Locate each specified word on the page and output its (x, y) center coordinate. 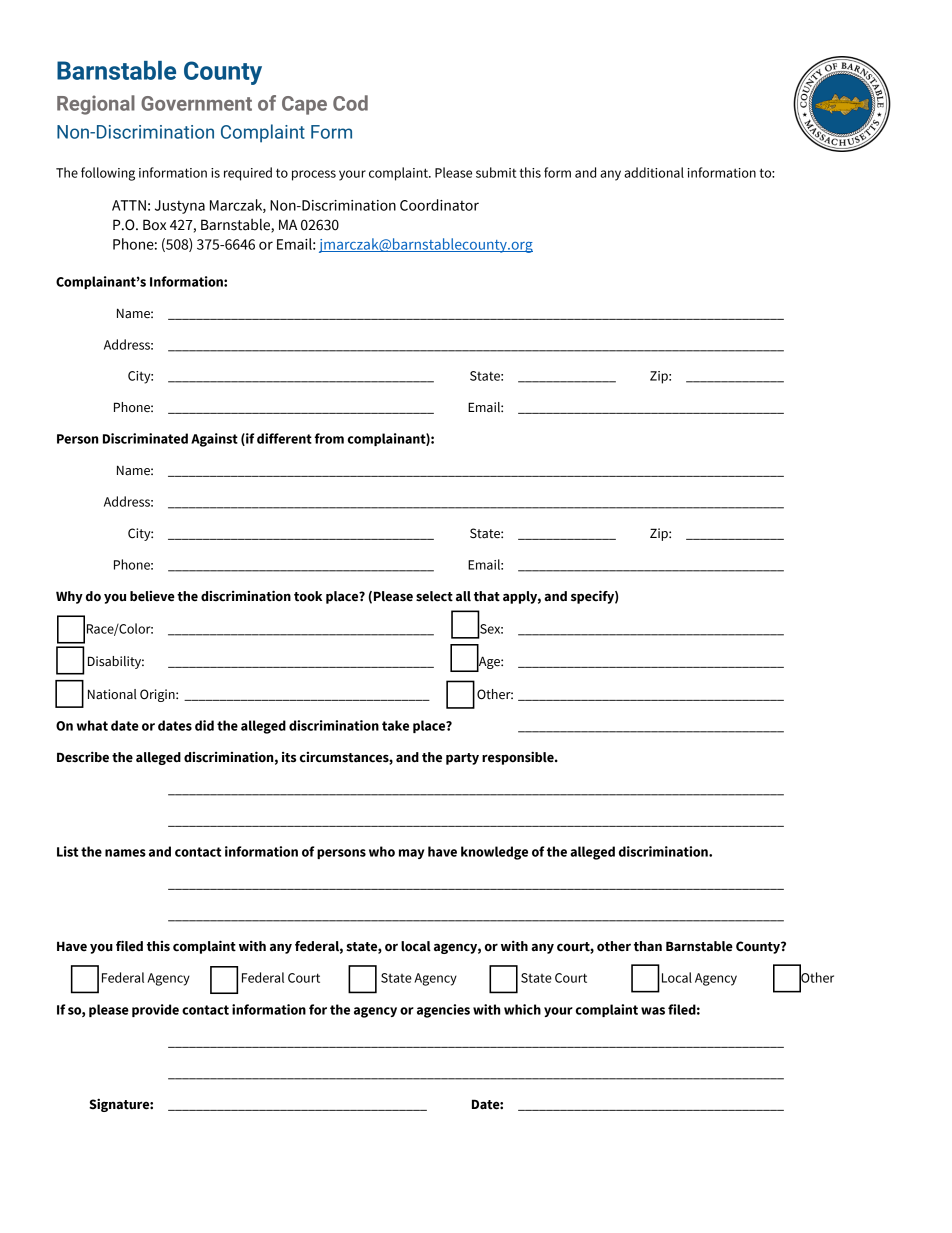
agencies (443, 1011)
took (308, 596)
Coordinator (439, 205)
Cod (350, 103)
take (395, 725)
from (329, 438)
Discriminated (145, 438)
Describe (83, 757)
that (487, 596)
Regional (96, 105)
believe (152, 596)
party (462, 759)
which (522, 1009)
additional (654, 172)
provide (155, 1010)
